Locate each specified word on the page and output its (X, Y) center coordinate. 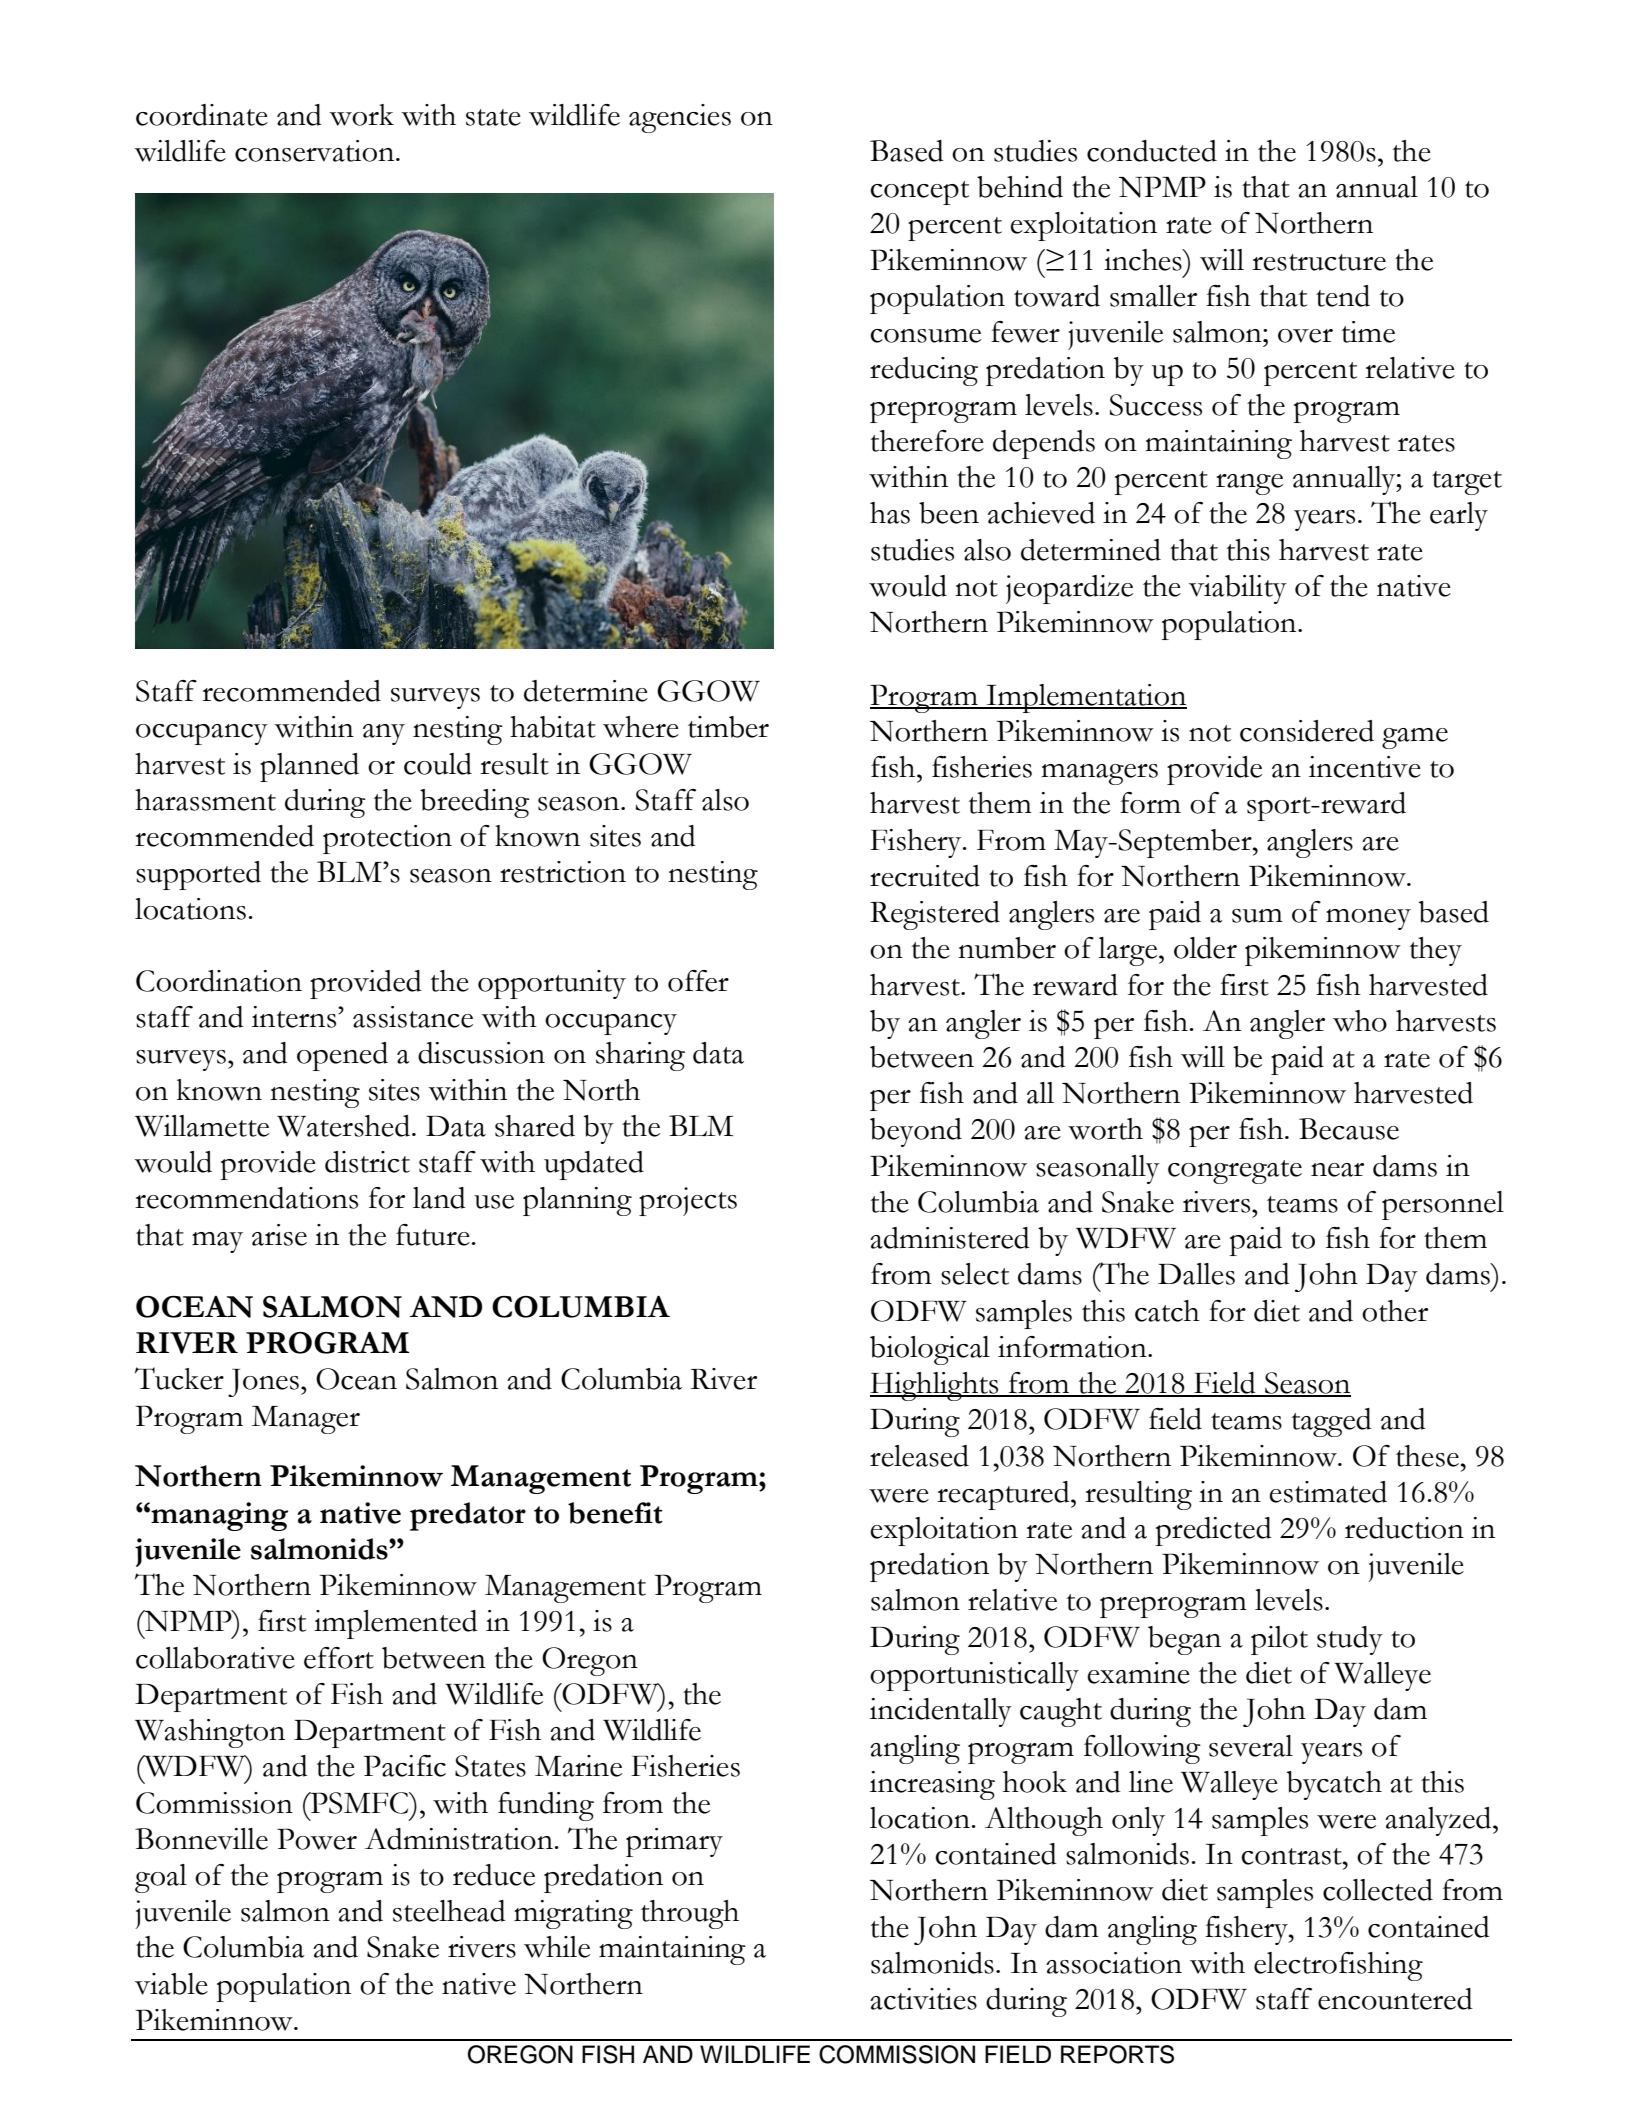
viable (171, 1984)
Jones (263, 1383)
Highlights (935, 1386)
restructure (1319, 262)
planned (309, 767)
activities (923, 1999)
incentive (1365, 767)
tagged (1332, 1422)
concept (919, 193)
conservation (316, 151)
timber (728, 727)
